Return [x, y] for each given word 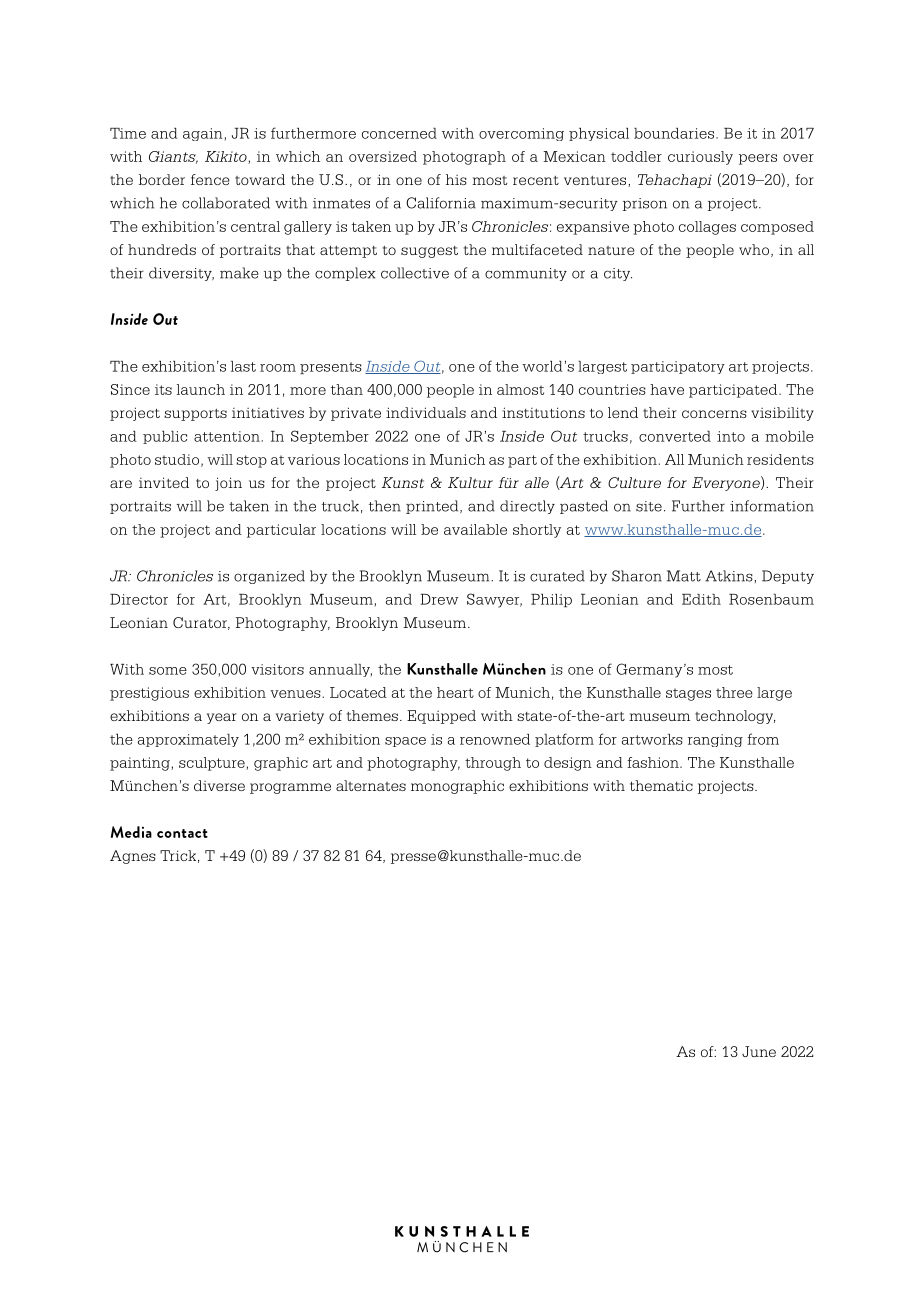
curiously [700, 158]
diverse [219, 785]
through [493, 764]
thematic [661, 785]
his [456, 179]
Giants [173, 157]
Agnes [133, 857]
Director [139, 599]
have [667, 389]
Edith [701, 599]
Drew [439, 599]
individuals [426, 412]
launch [201, 389]
